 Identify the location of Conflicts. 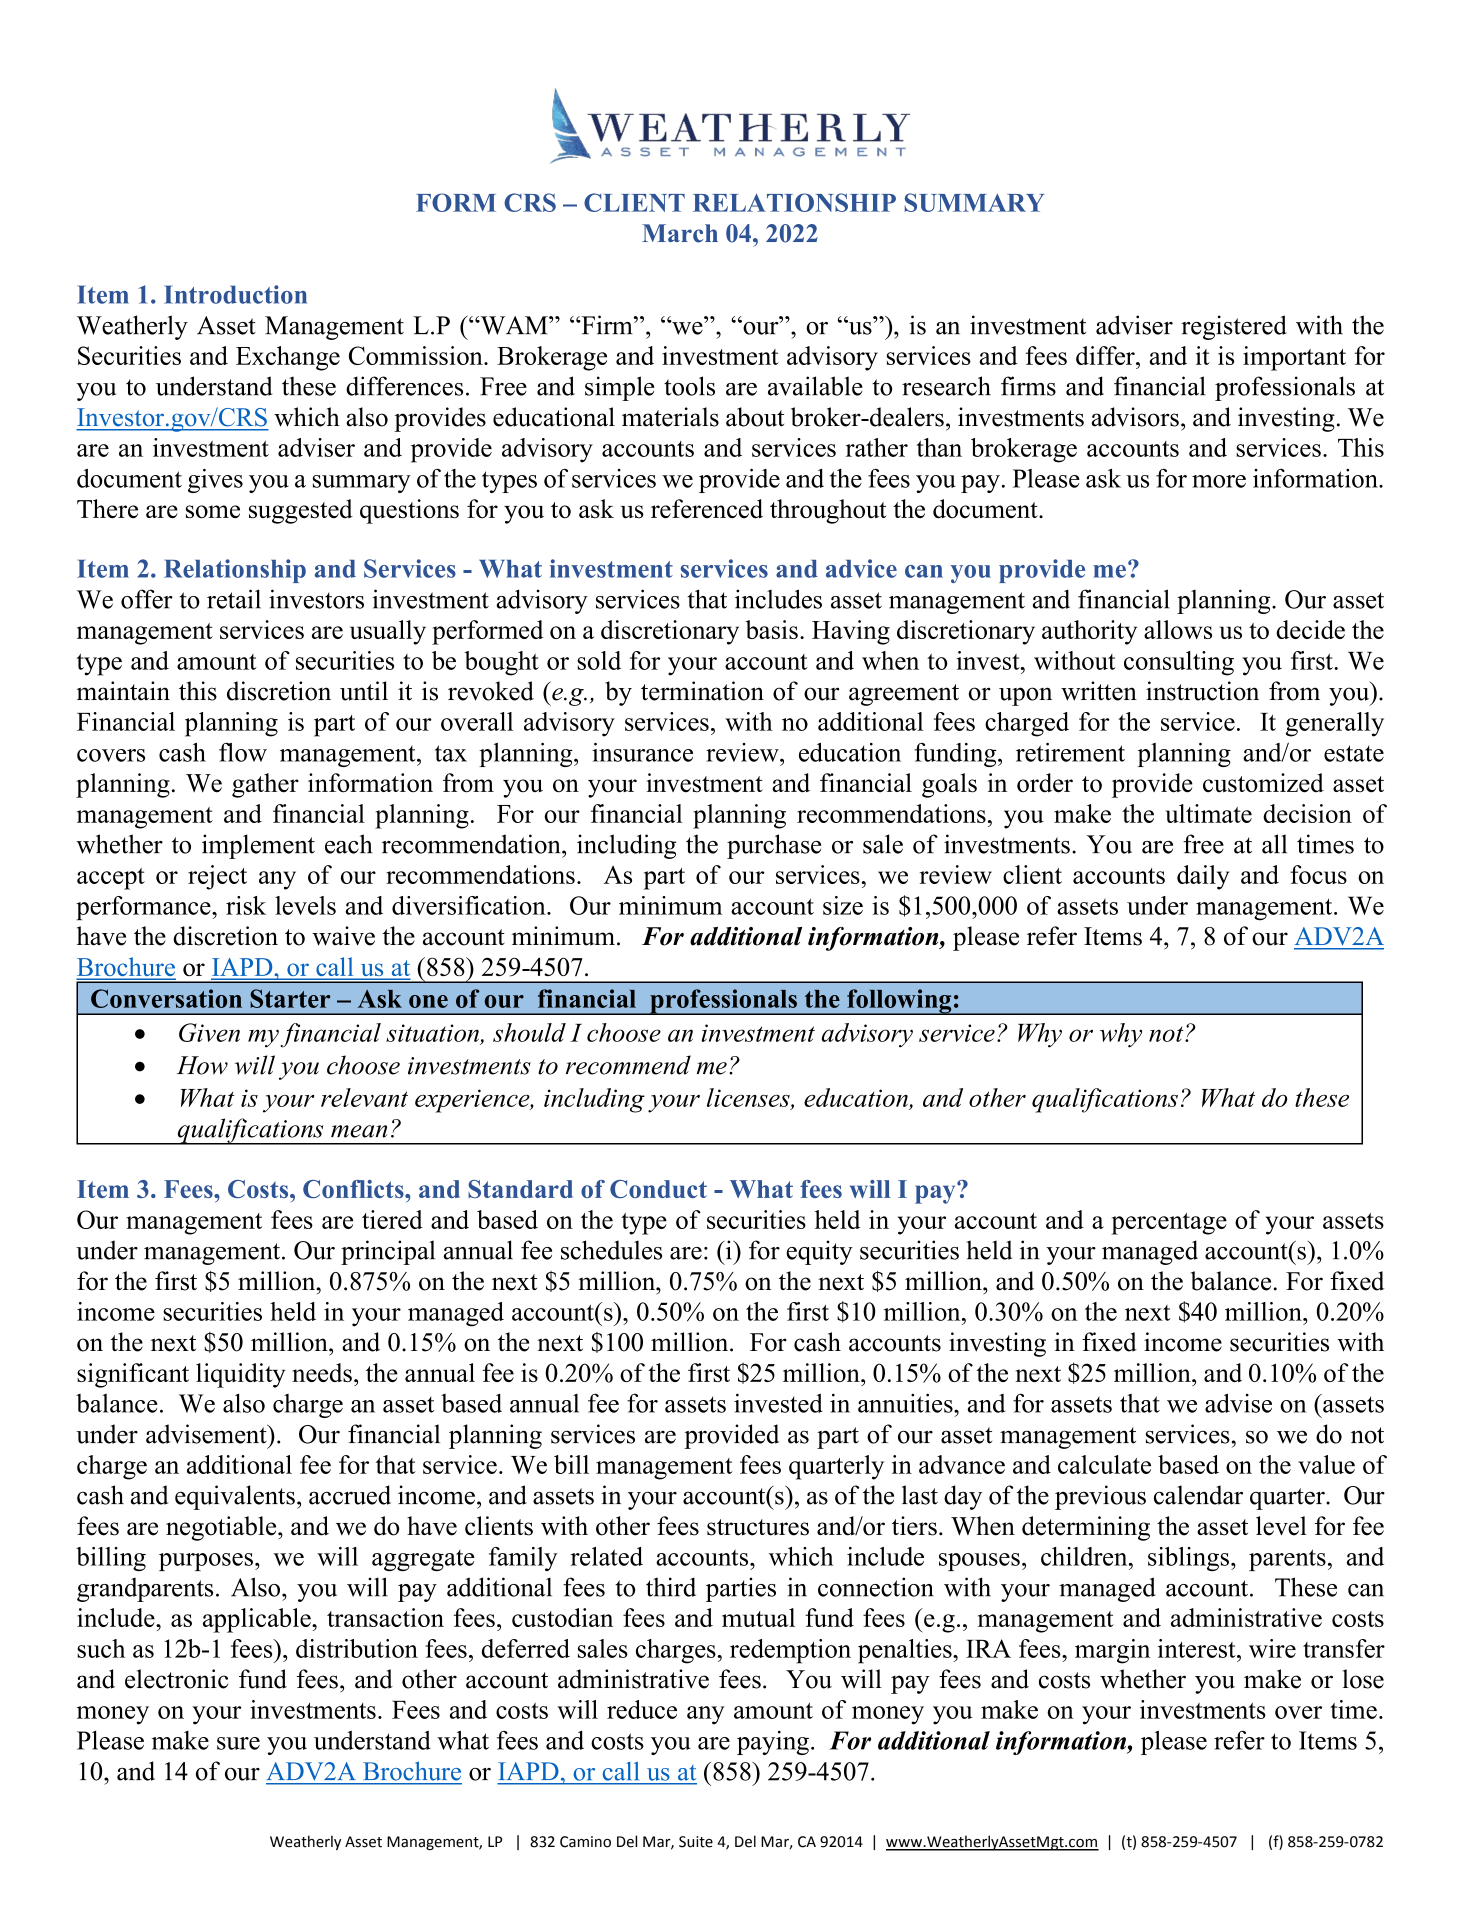
(354, 1189).
